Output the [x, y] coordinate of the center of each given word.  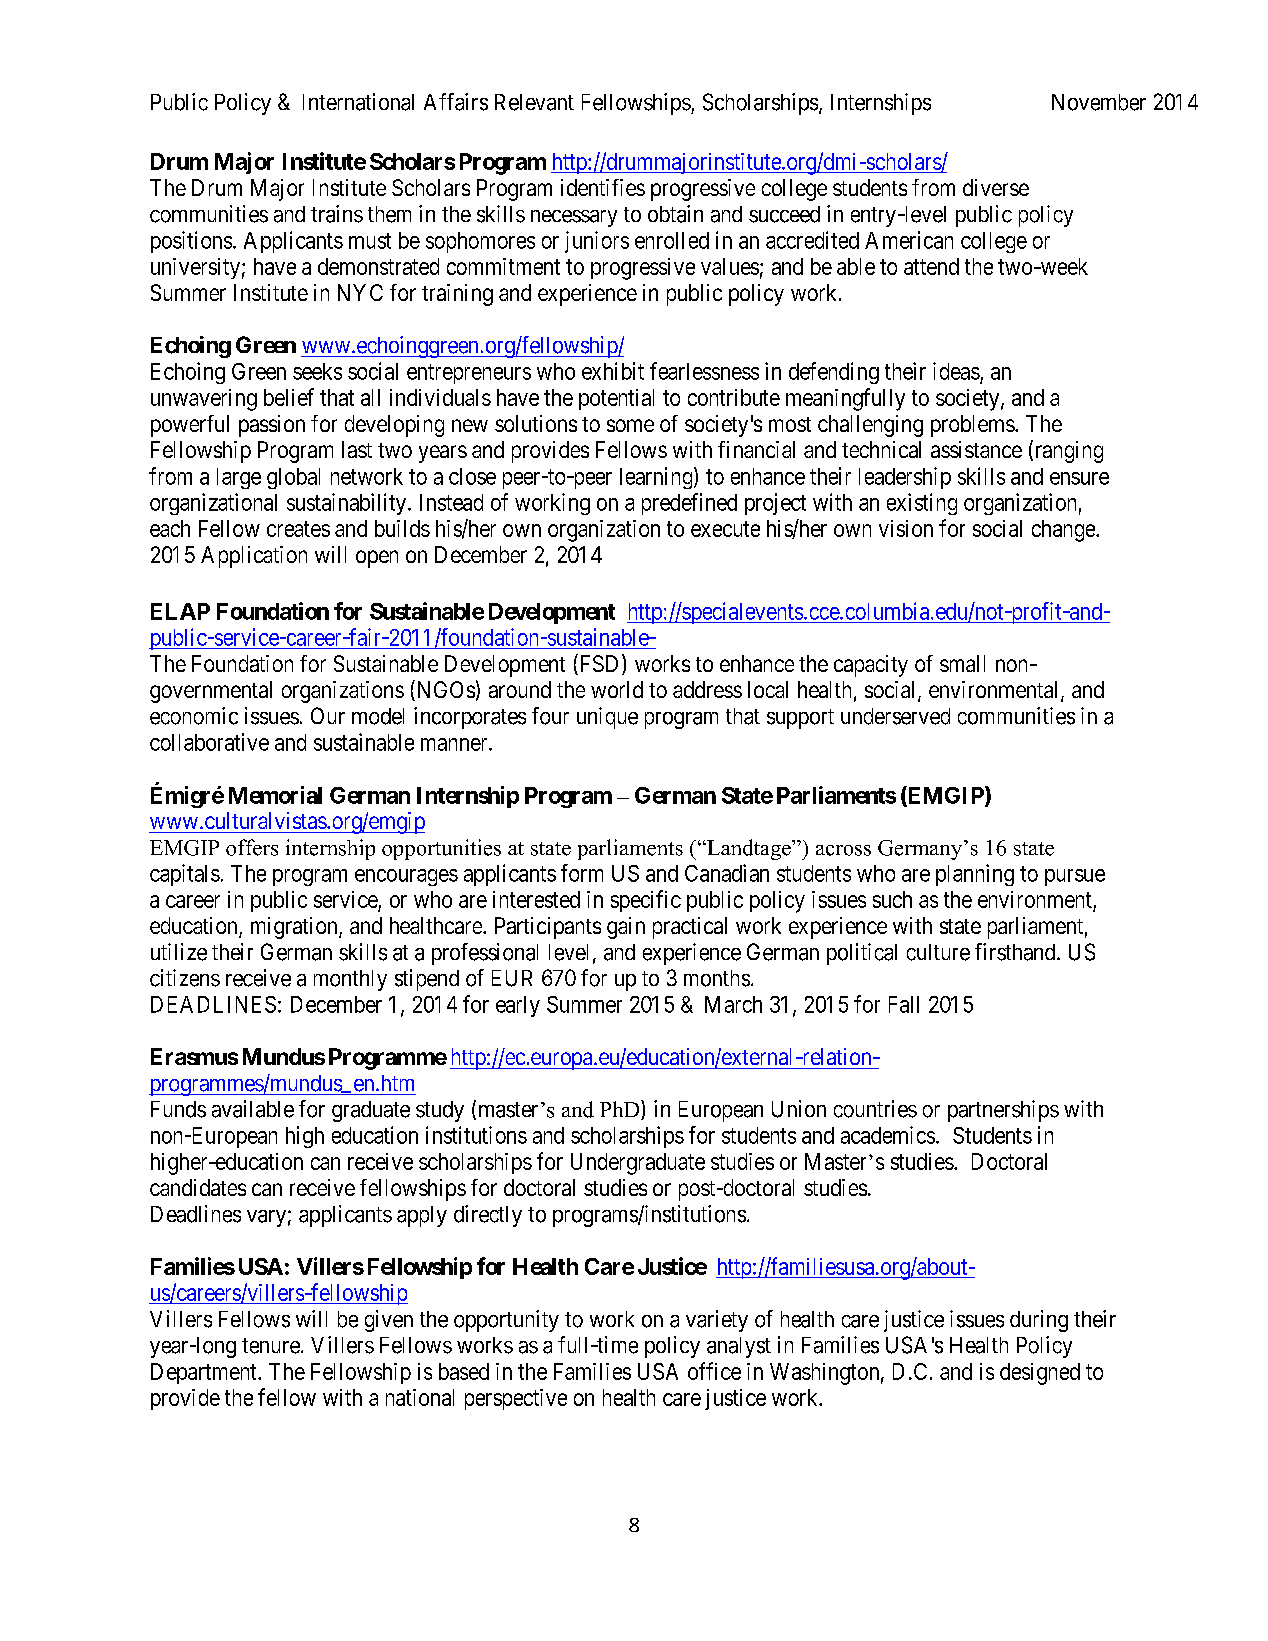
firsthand [1016, 952]
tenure [271, 1346]
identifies [603, 187]
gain [626, 928]
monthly [350, 980]
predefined [689, 504]
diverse [996, 187]
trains [337, 214]
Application [254, 557]
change [1064, 531]
